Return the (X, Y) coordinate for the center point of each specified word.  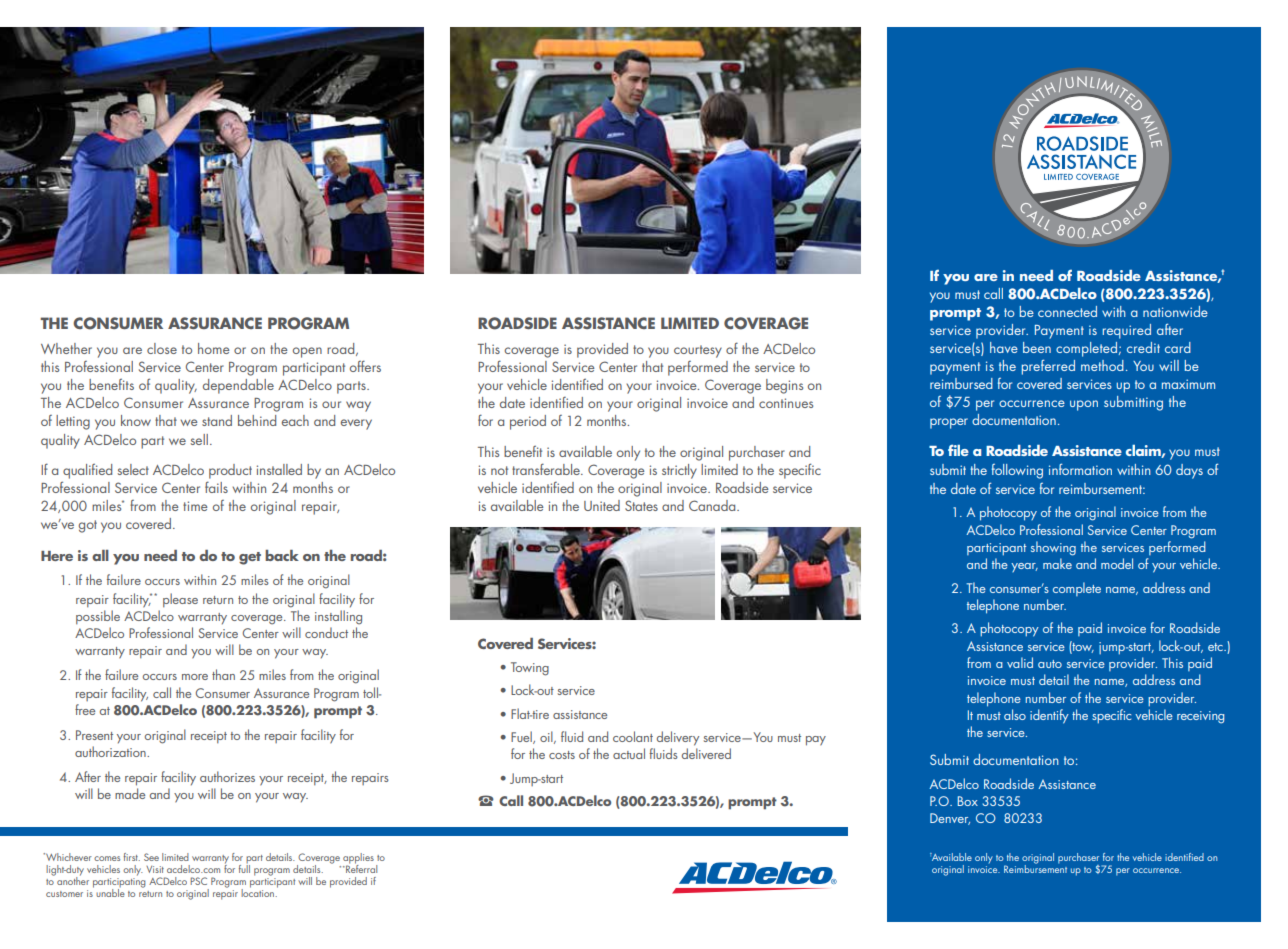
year (1024, 567)
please (180, 600)
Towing (530, 669)
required (1127, 331)
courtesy (698, 351)
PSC (198, 881)
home (214, 348)
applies (358, 859)
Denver (950, 819)
